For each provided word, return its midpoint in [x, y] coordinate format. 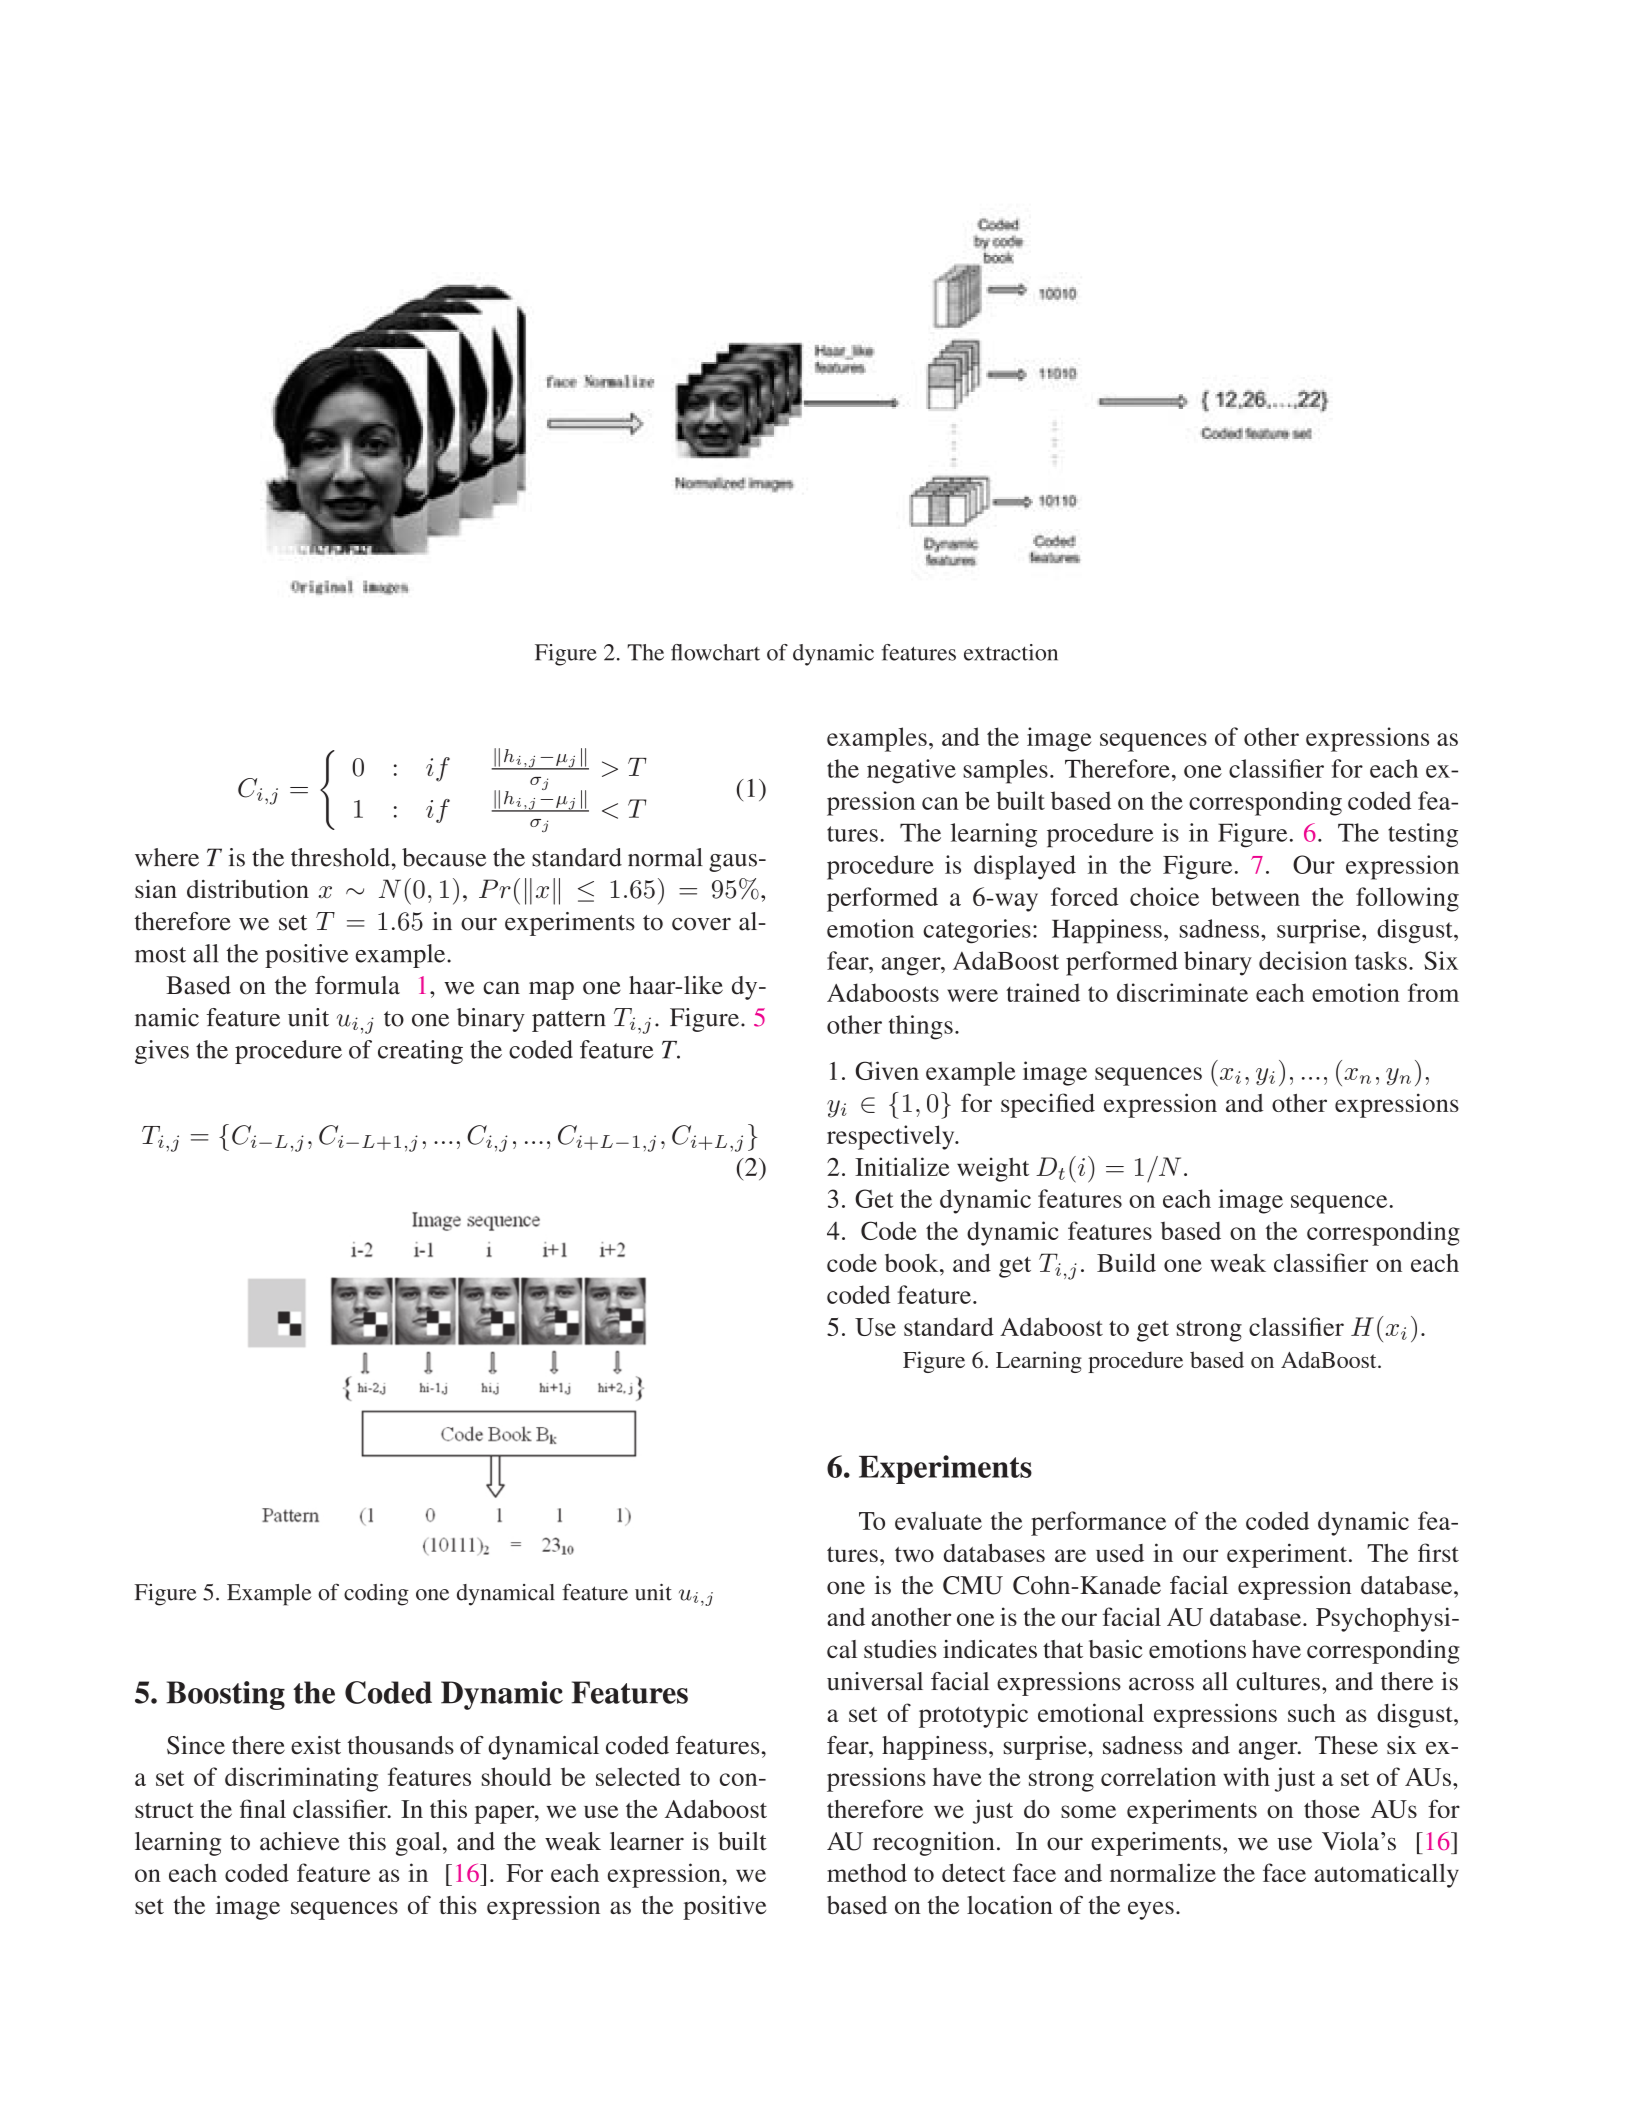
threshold [340, 857]
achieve [299, 1841]
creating [420, 1052]
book [913, 1263]
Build [1126, 1262]
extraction [1011, 652]
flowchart [715, 652]
